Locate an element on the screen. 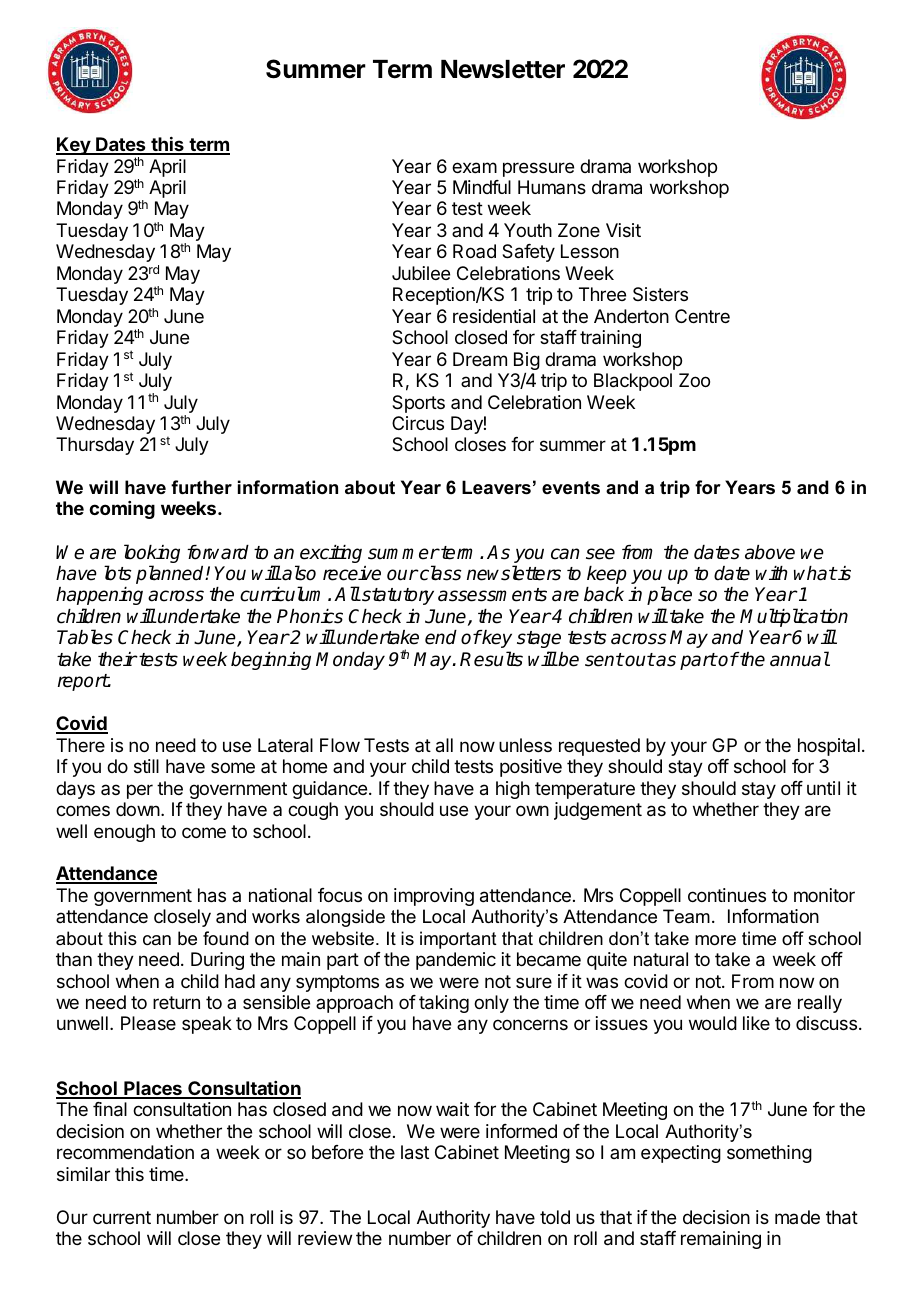 This screenshot has width=924, height=1308. last is located at coordinates (415, 1152).
